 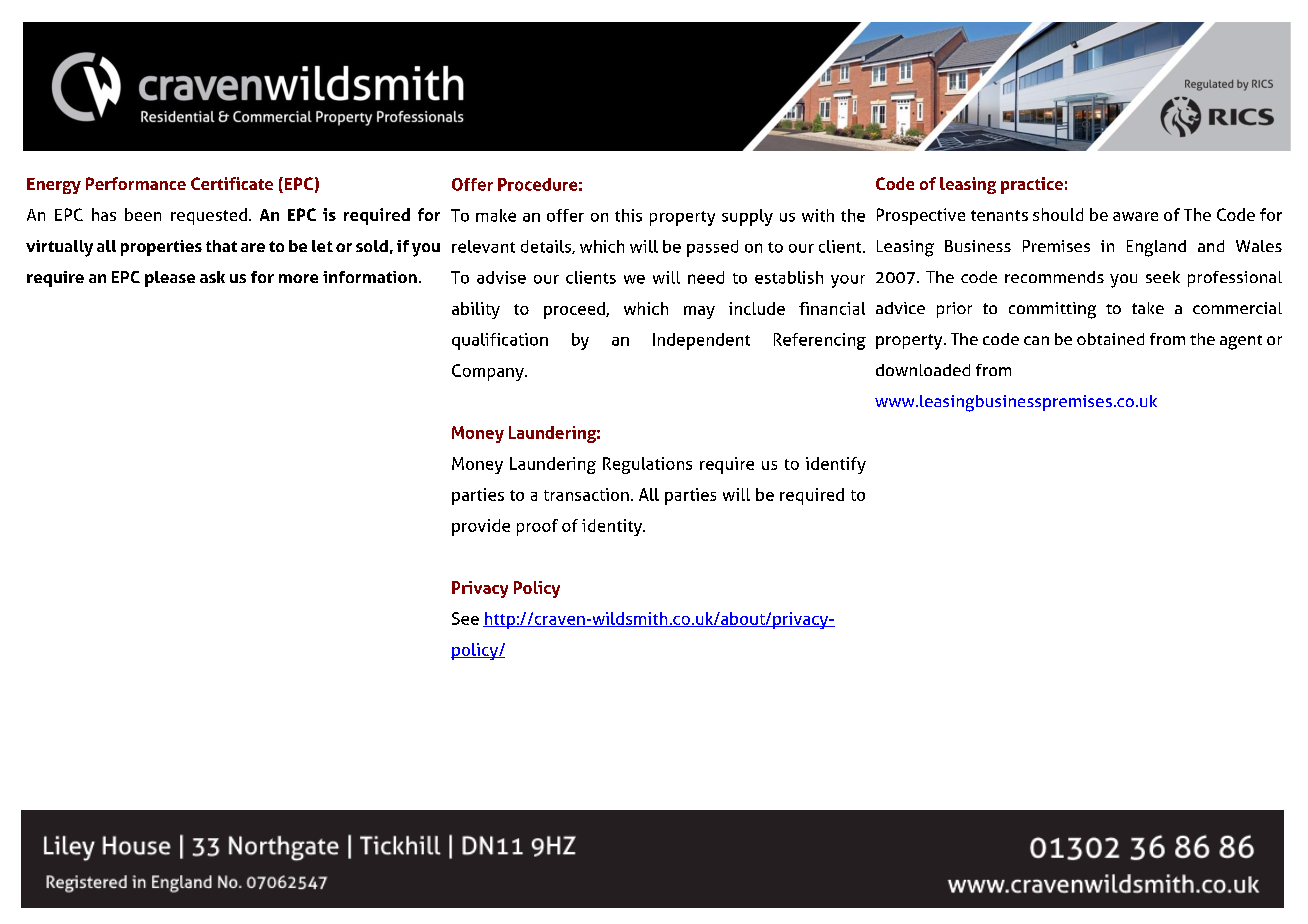 What do you see at coordinates (232, 183) in the screenshot?
I see `Certificate` at bounding box center [232, 183].
